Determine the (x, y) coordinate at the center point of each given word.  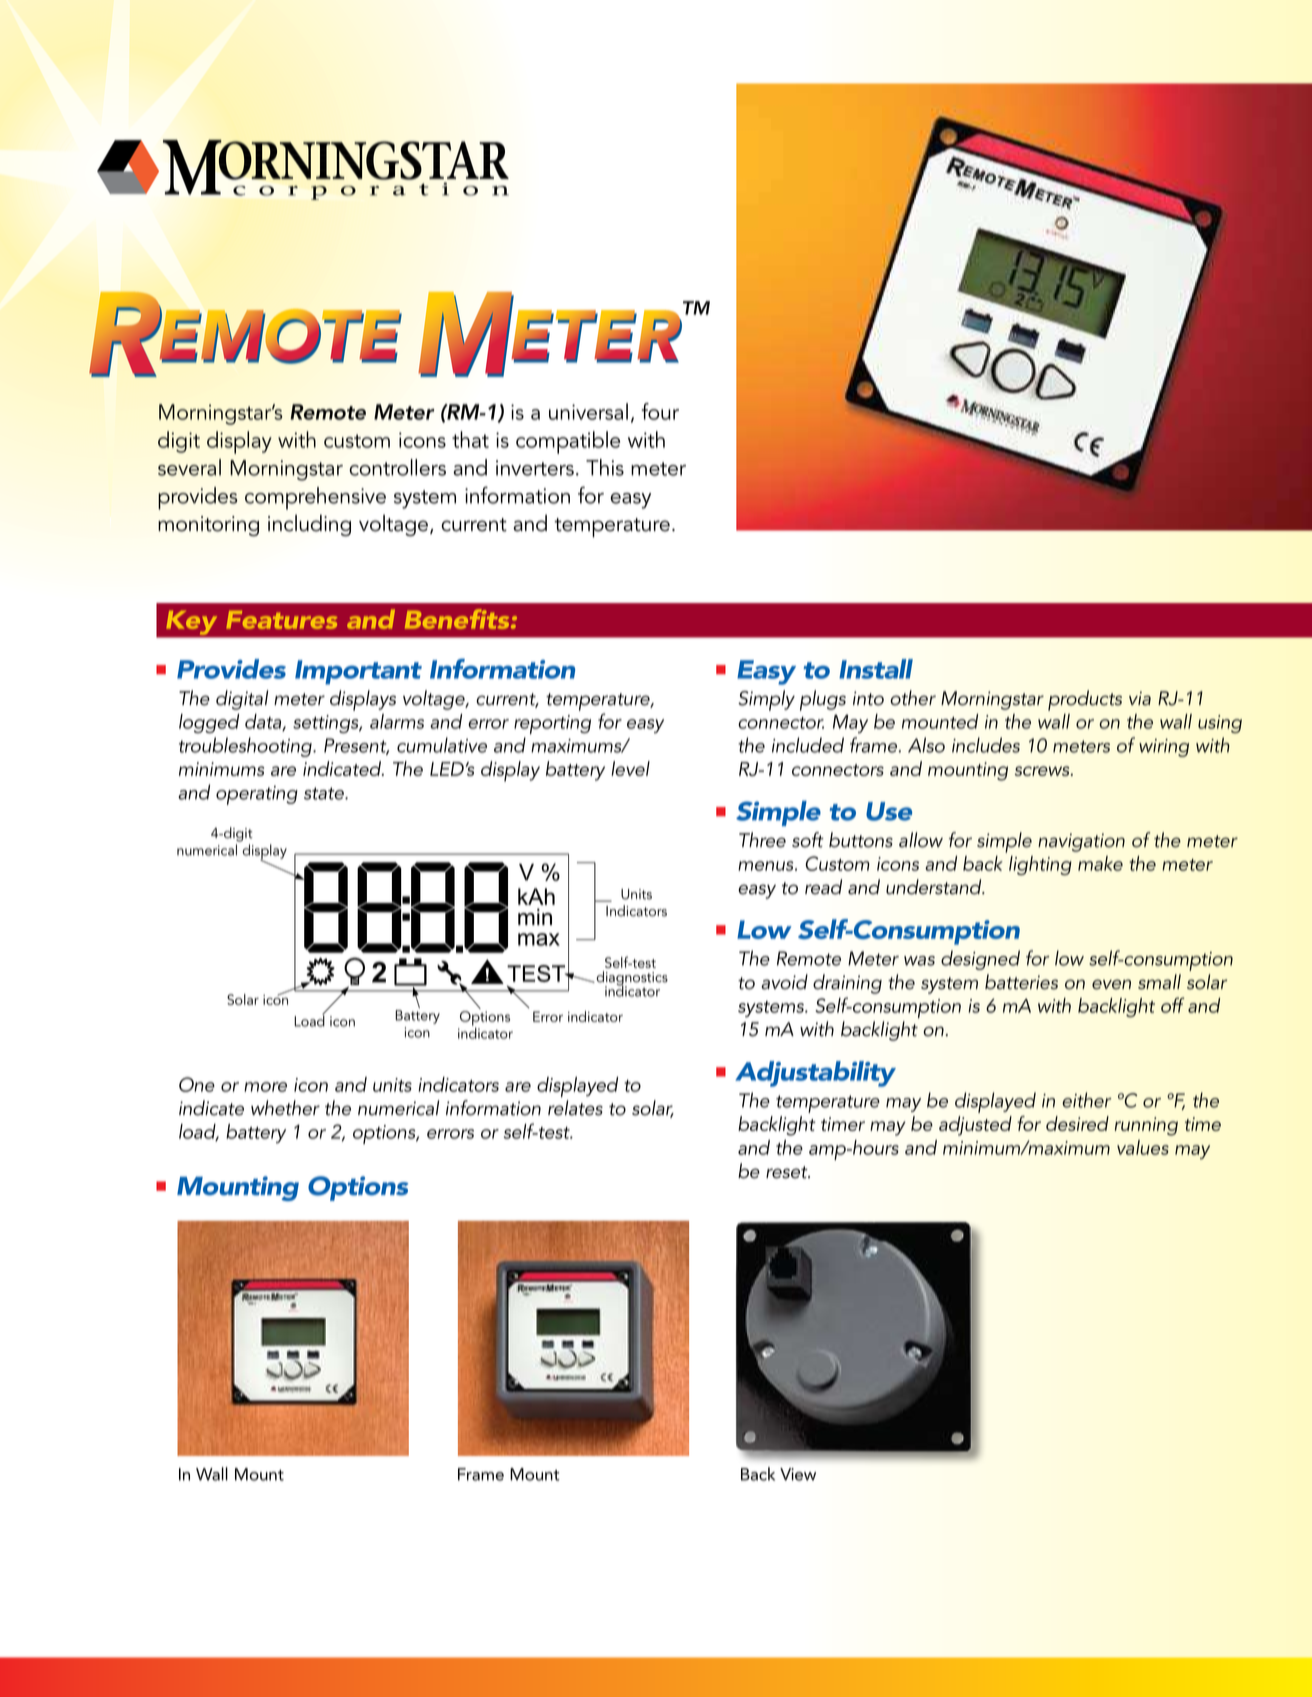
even (1111, 984)
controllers (397, 467)
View (798, 1474)
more (265, 1087)
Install (876, 669)
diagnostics (631, 979)
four (660, 411)
